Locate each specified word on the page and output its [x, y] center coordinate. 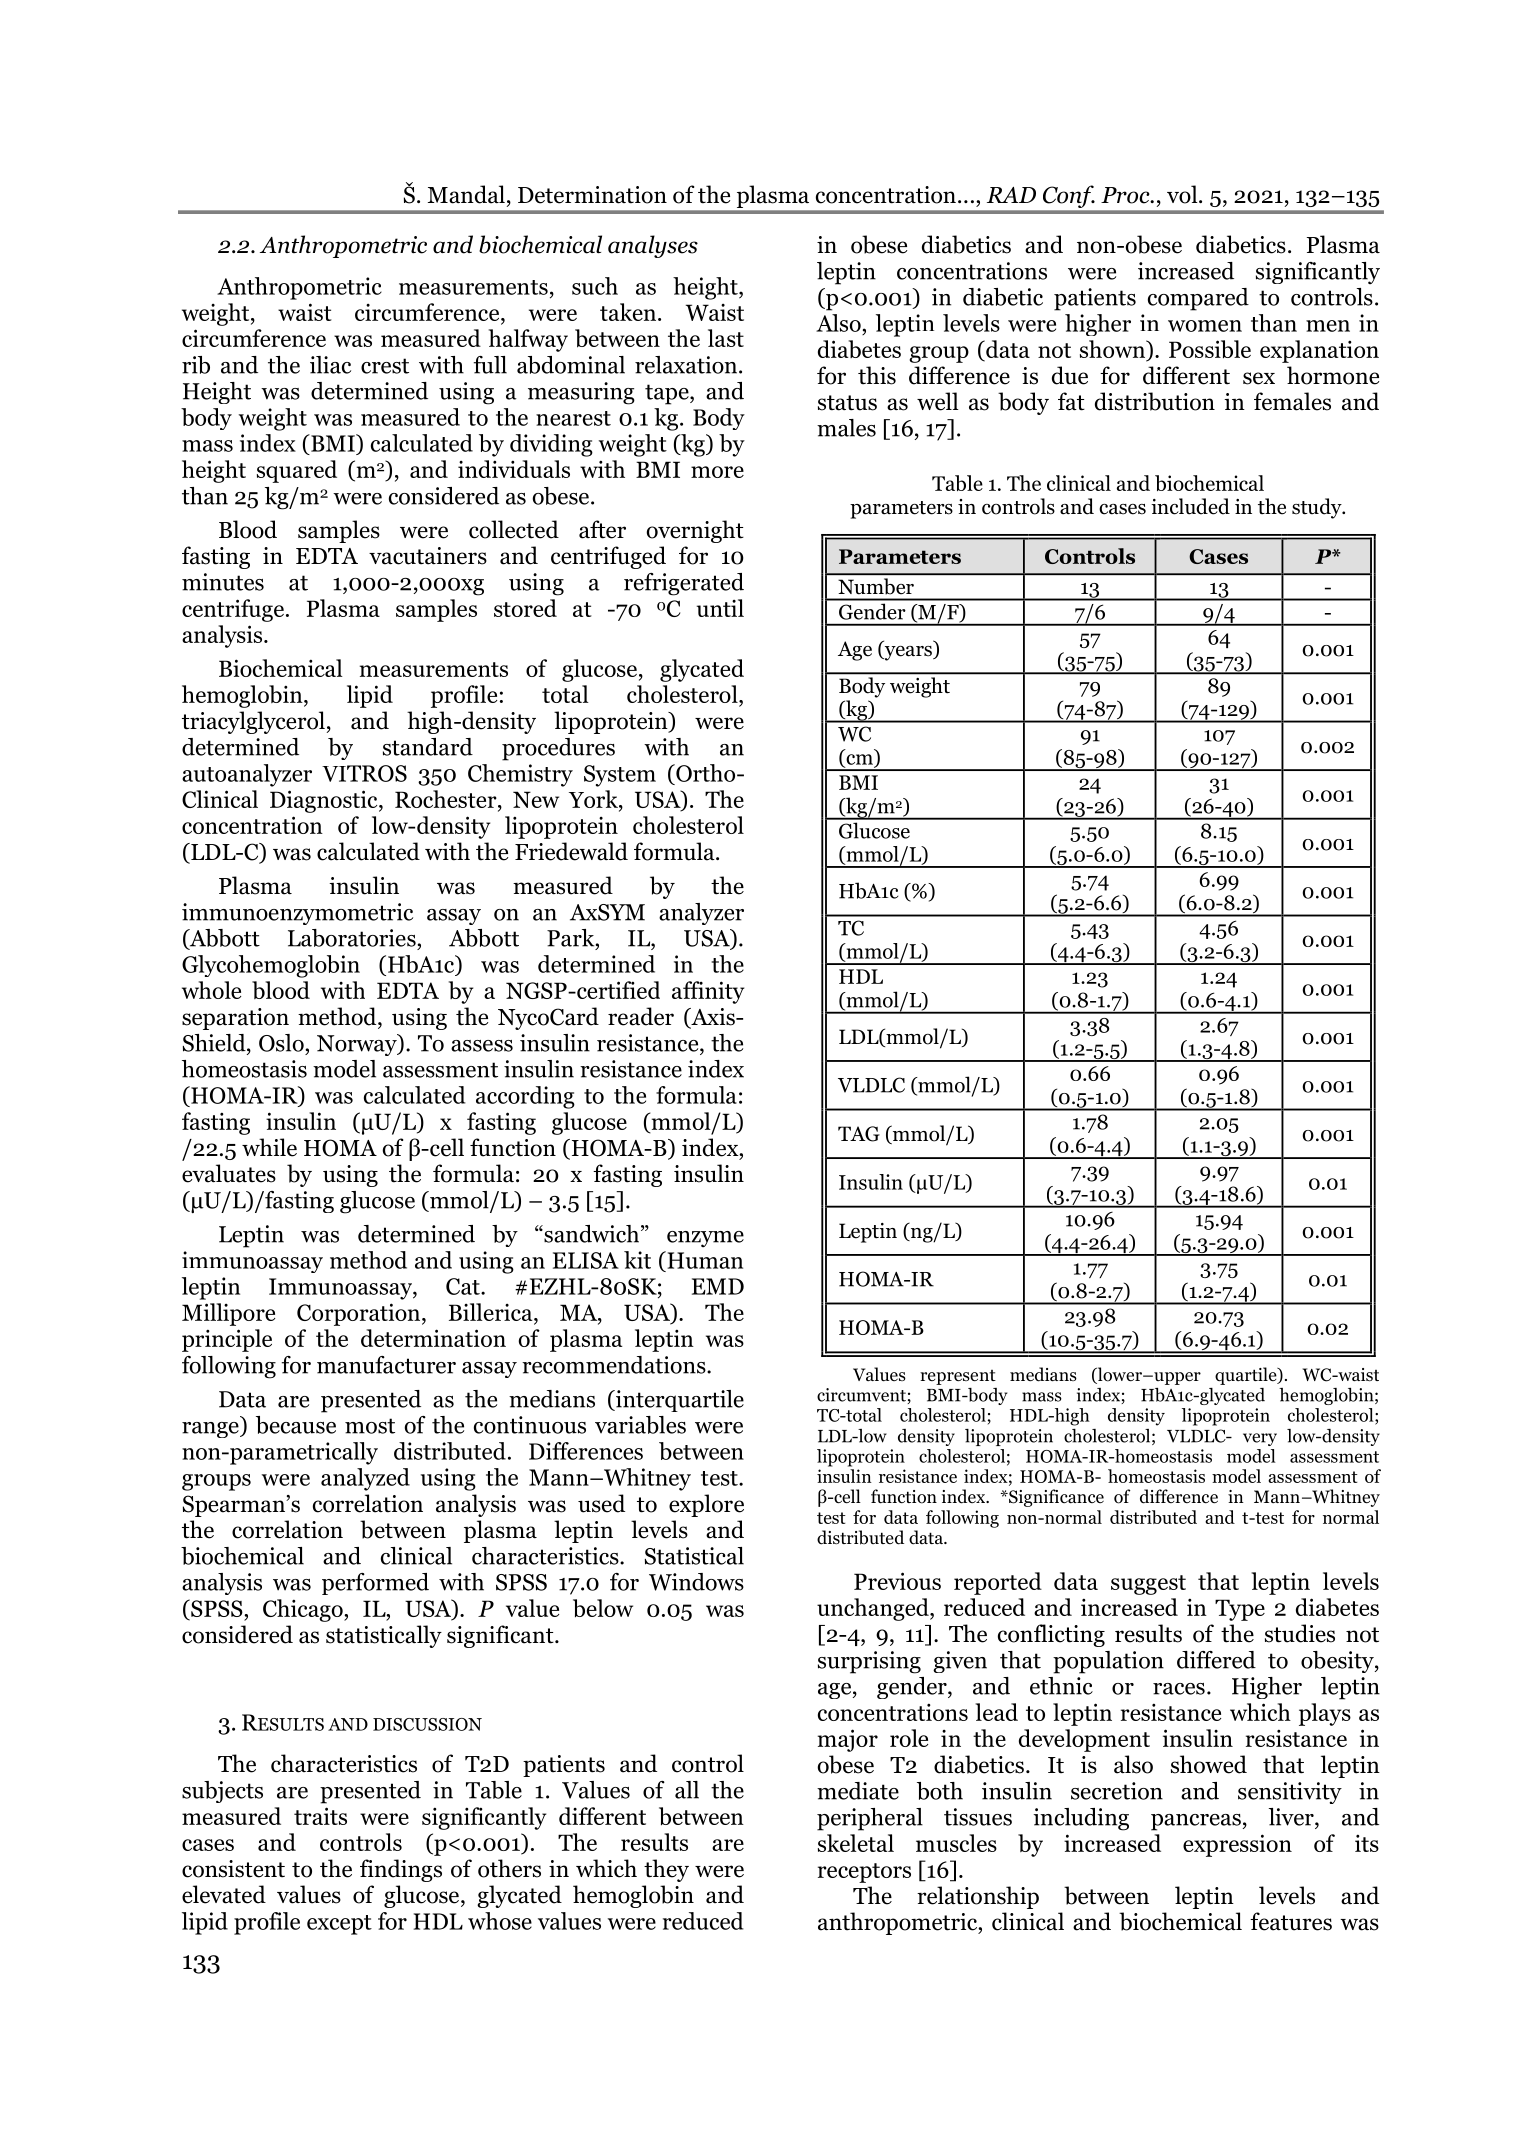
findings [401, 1870]
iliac [330, 365]
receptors [864, 1873]
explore [706, 1505]
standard [428, 747]
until [720, 608]
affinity [708, 992]
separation [235, 1019]
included [1190, 506]
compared [1198, 299]
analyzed [365, 1479]
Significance [1055, 1498]
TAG [859, 1134]
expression [1237, 1845]
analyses [653, 246]
